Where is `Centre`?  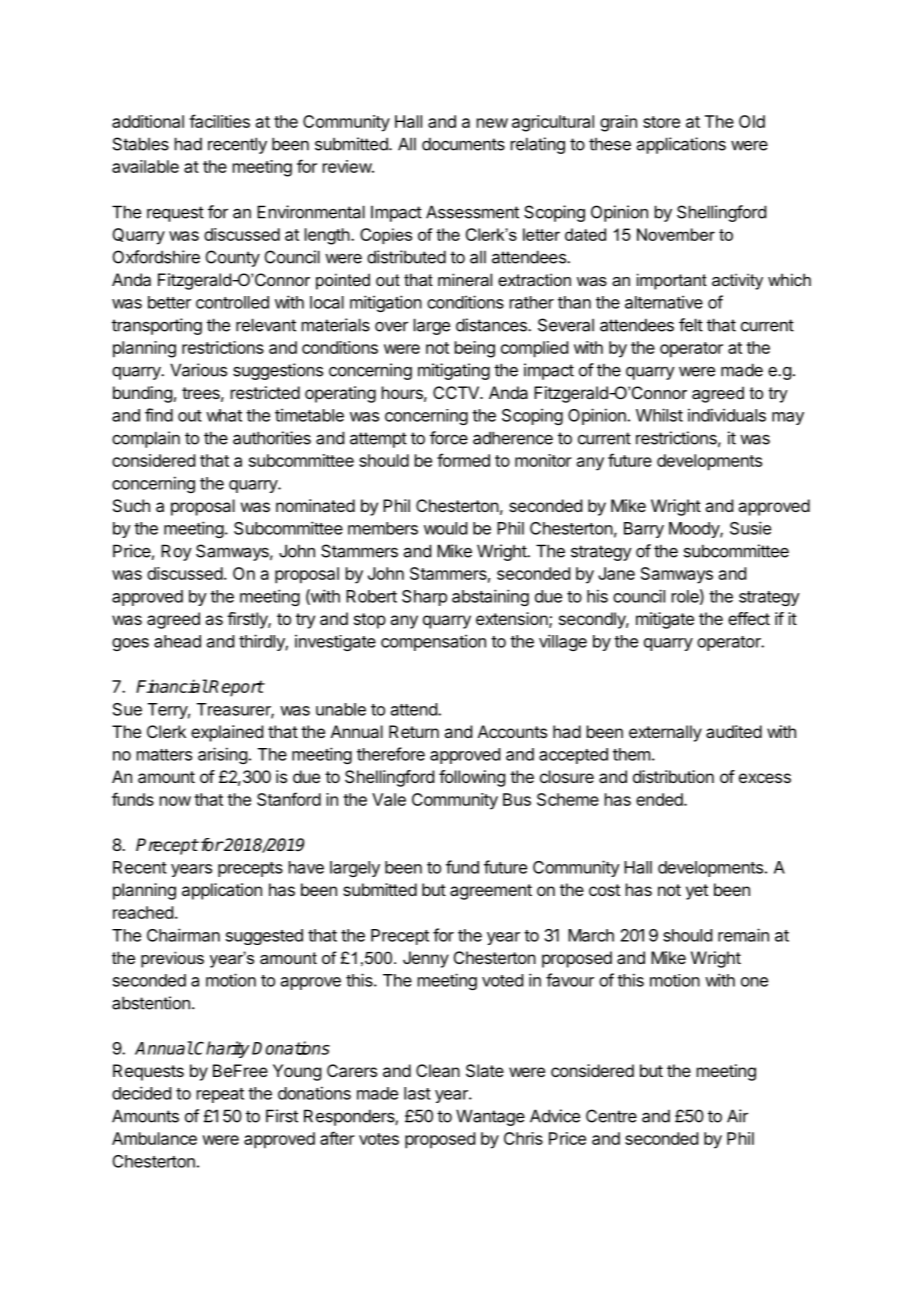 Centre is located at coordinates (611, 1116).
